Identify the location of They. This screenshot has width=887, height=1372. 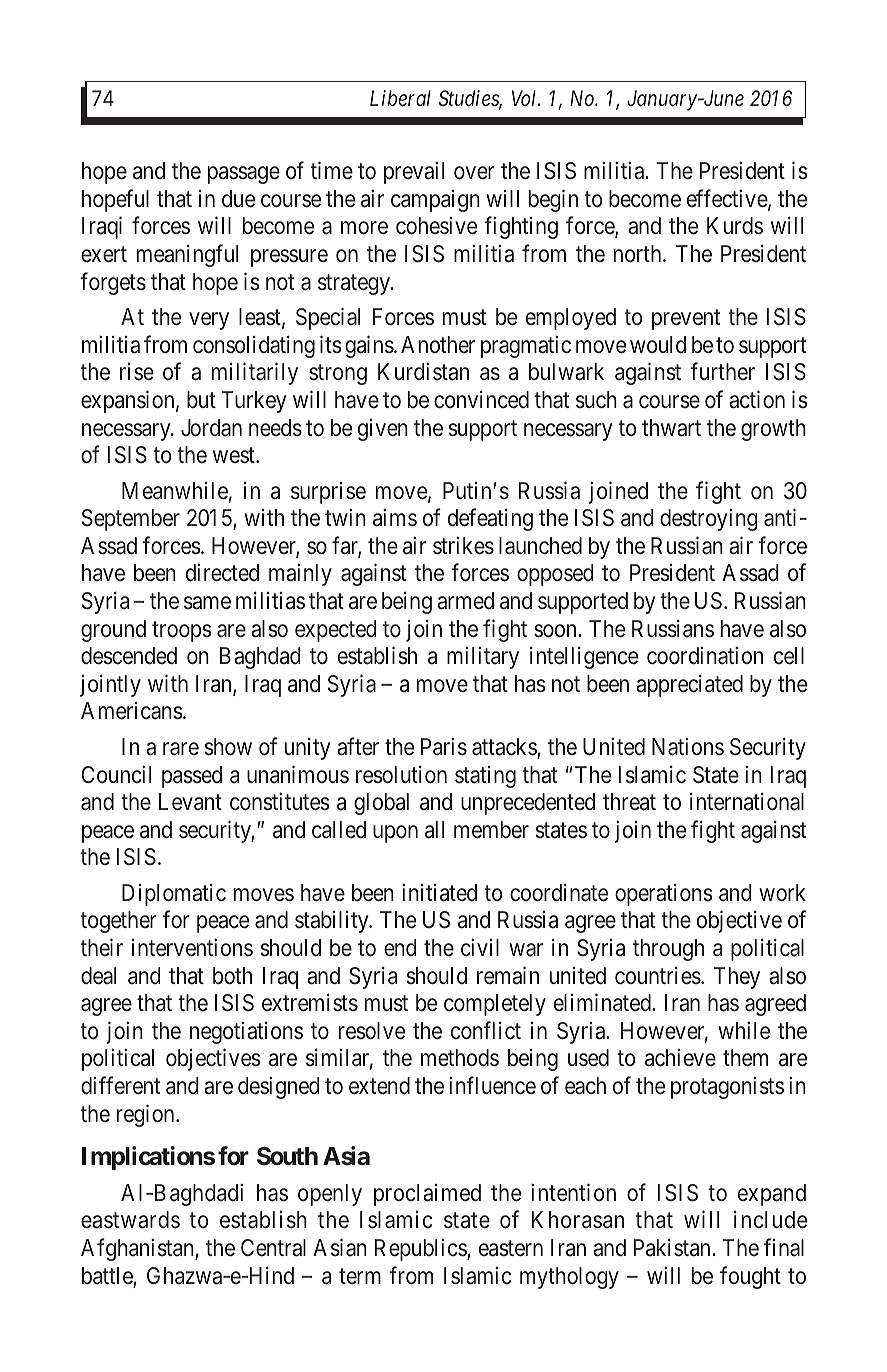
(737, 978).
